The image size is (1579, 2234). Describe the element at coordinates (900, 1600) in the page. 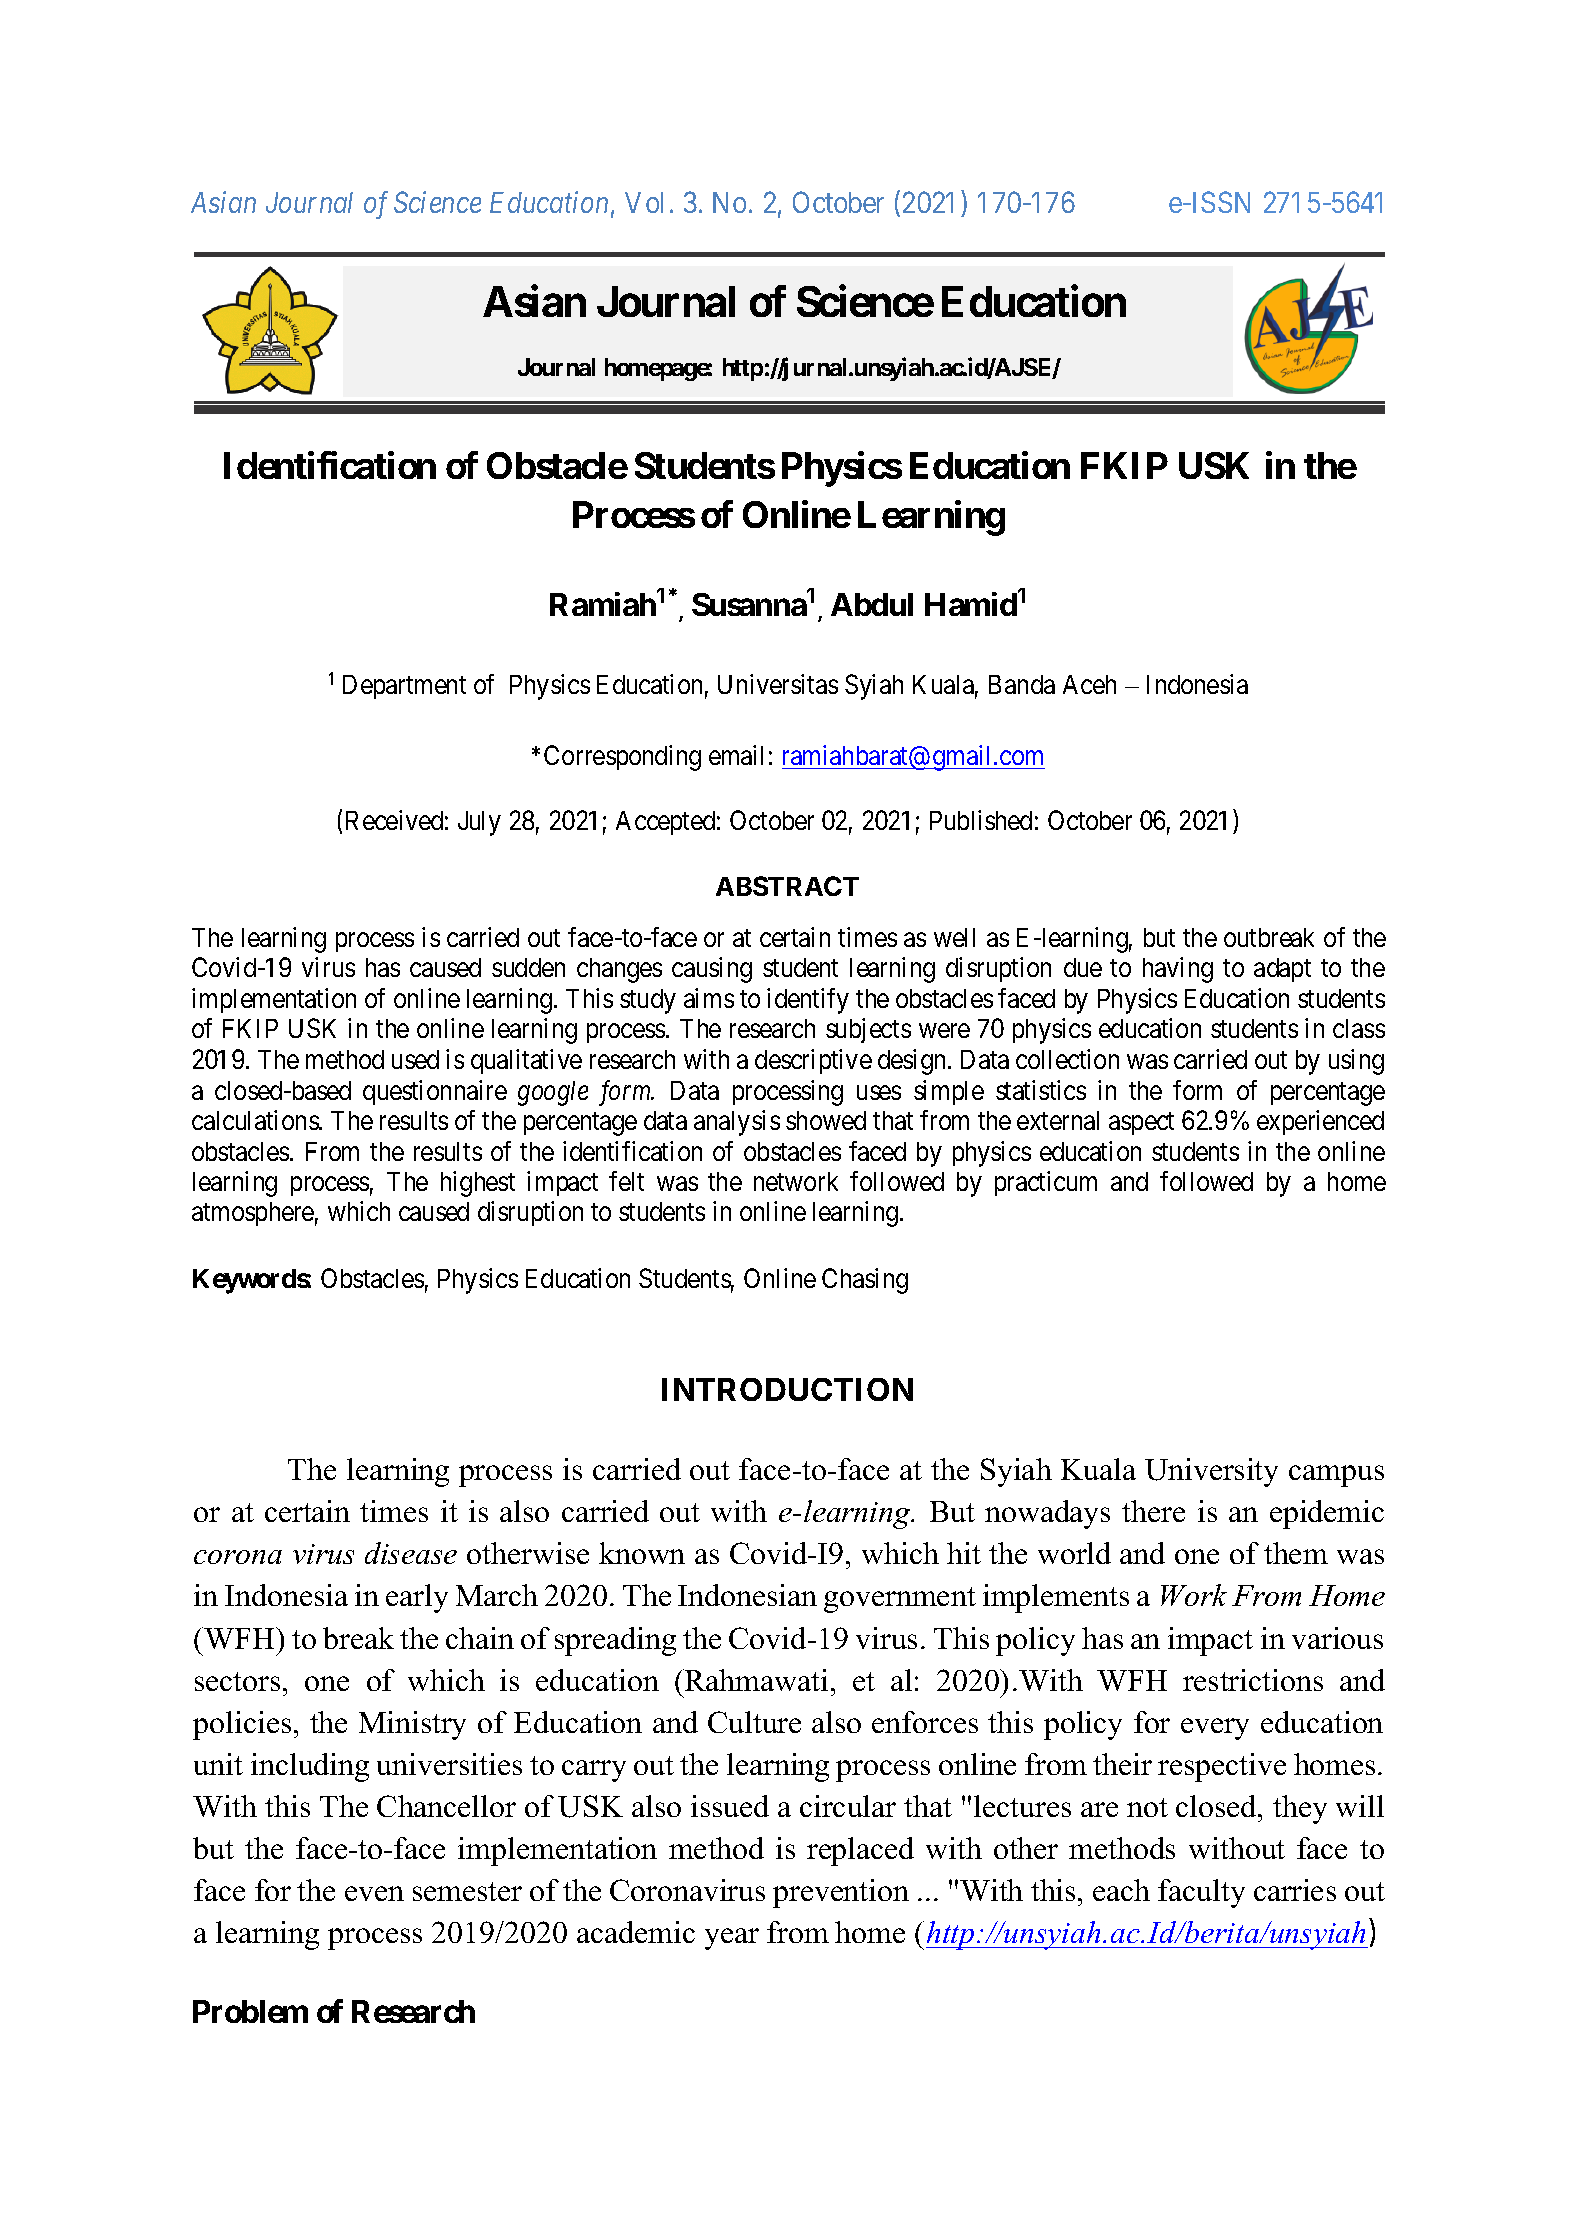

I see `government` at that location.
